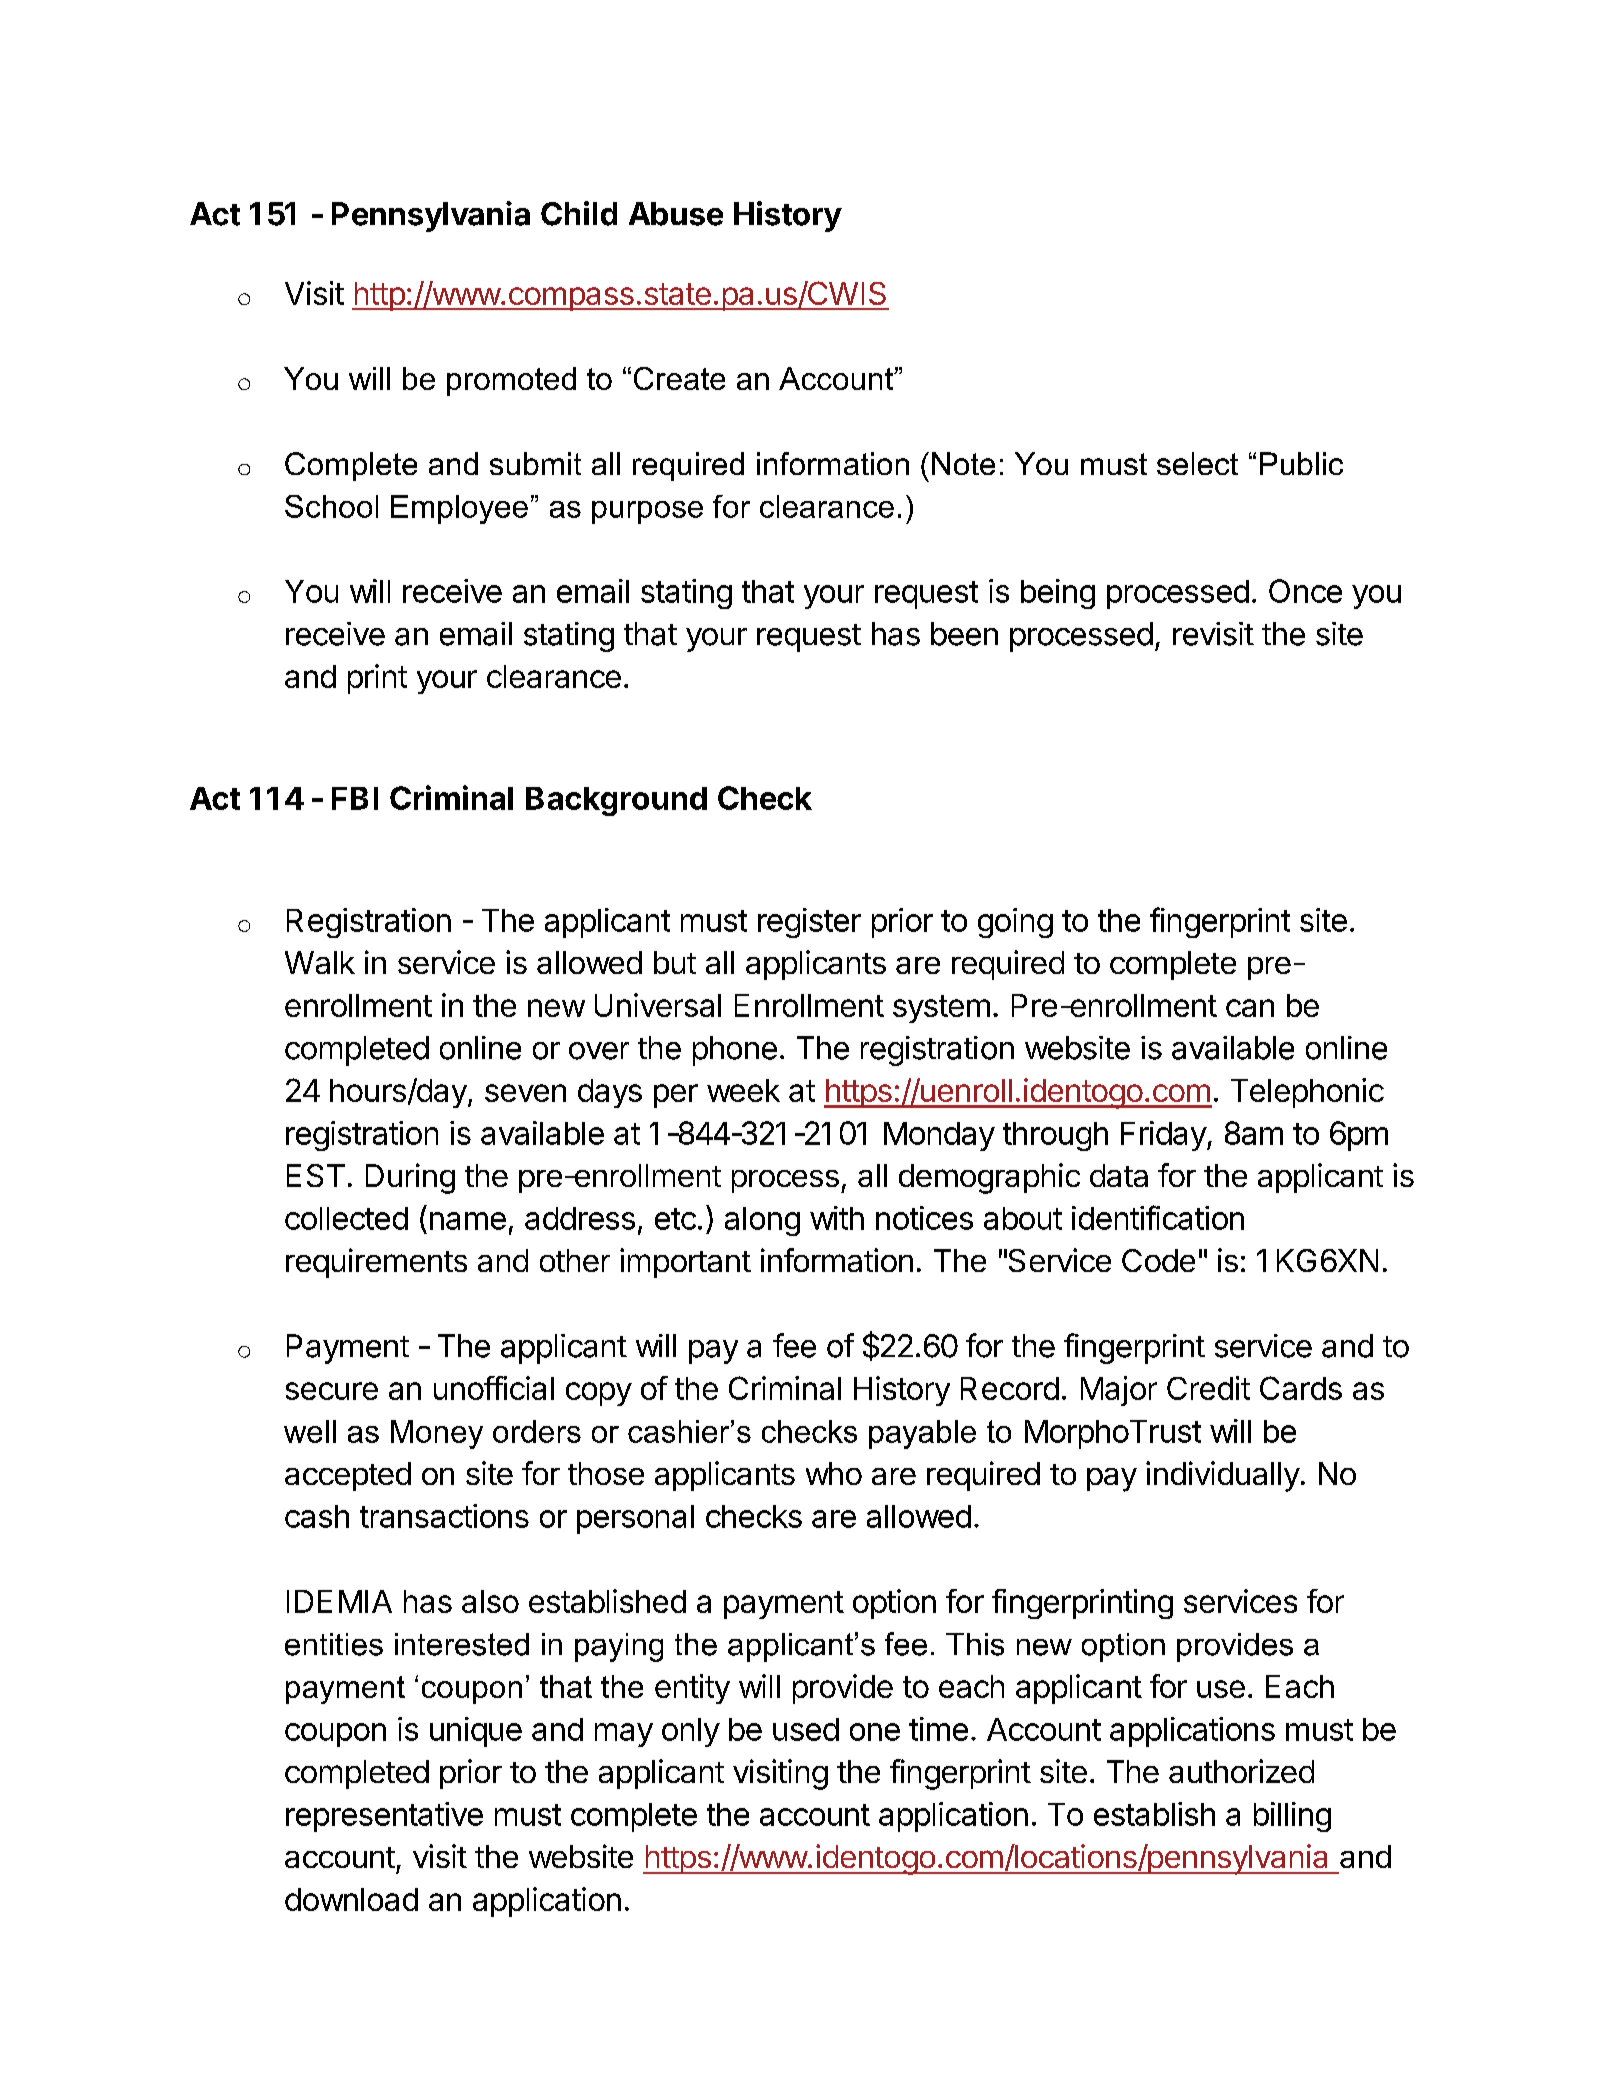 The height and width of the page is (2081, 1608). I want to click on Child, so click(579, 213).
